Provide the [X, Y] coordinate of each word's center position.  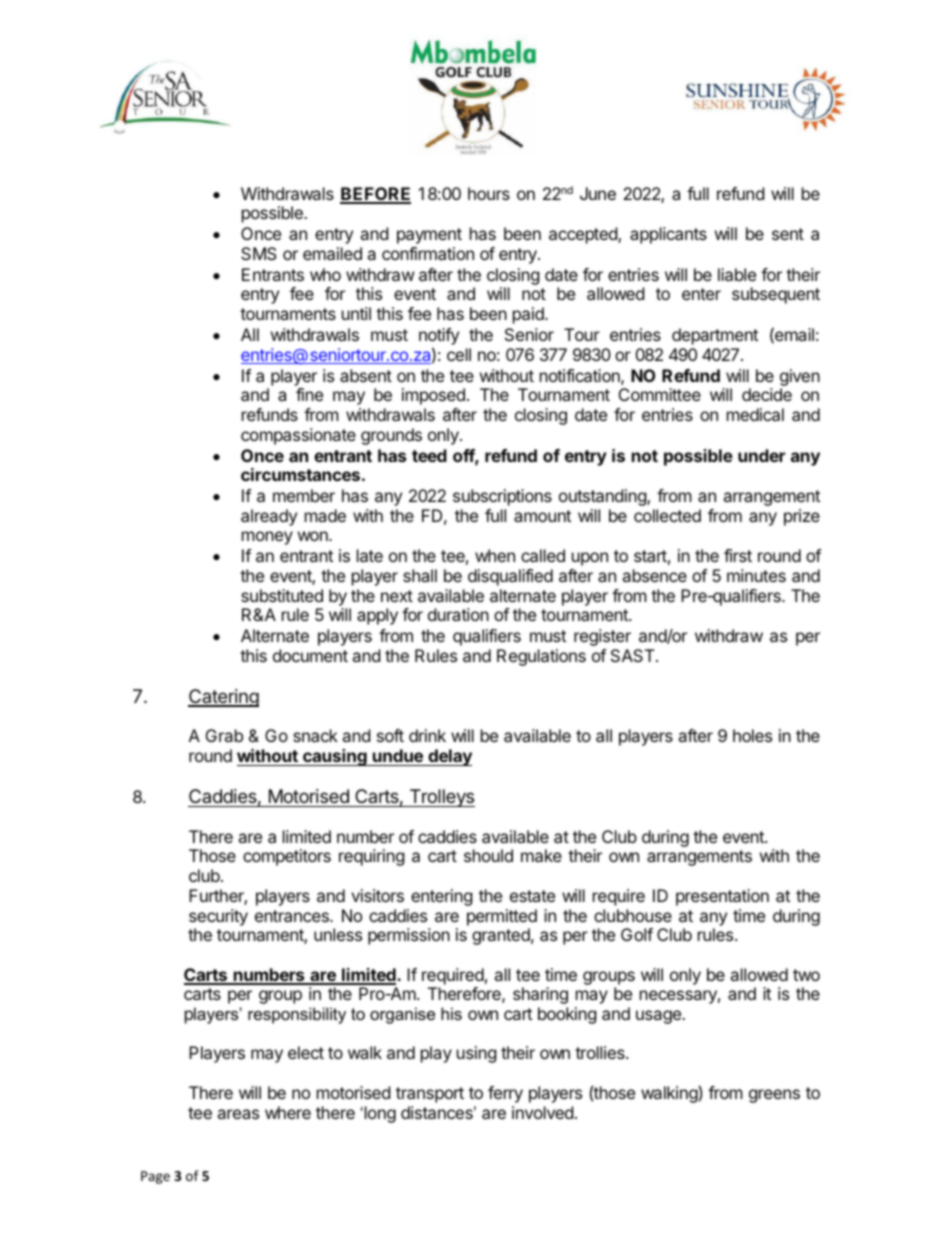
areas [238, 1114]
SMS [259, 253]
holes [752, 735]
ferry [505, 1094]
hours [489, 193]
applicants [668, 235]
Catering [223, 698]
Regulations [541, 657]
